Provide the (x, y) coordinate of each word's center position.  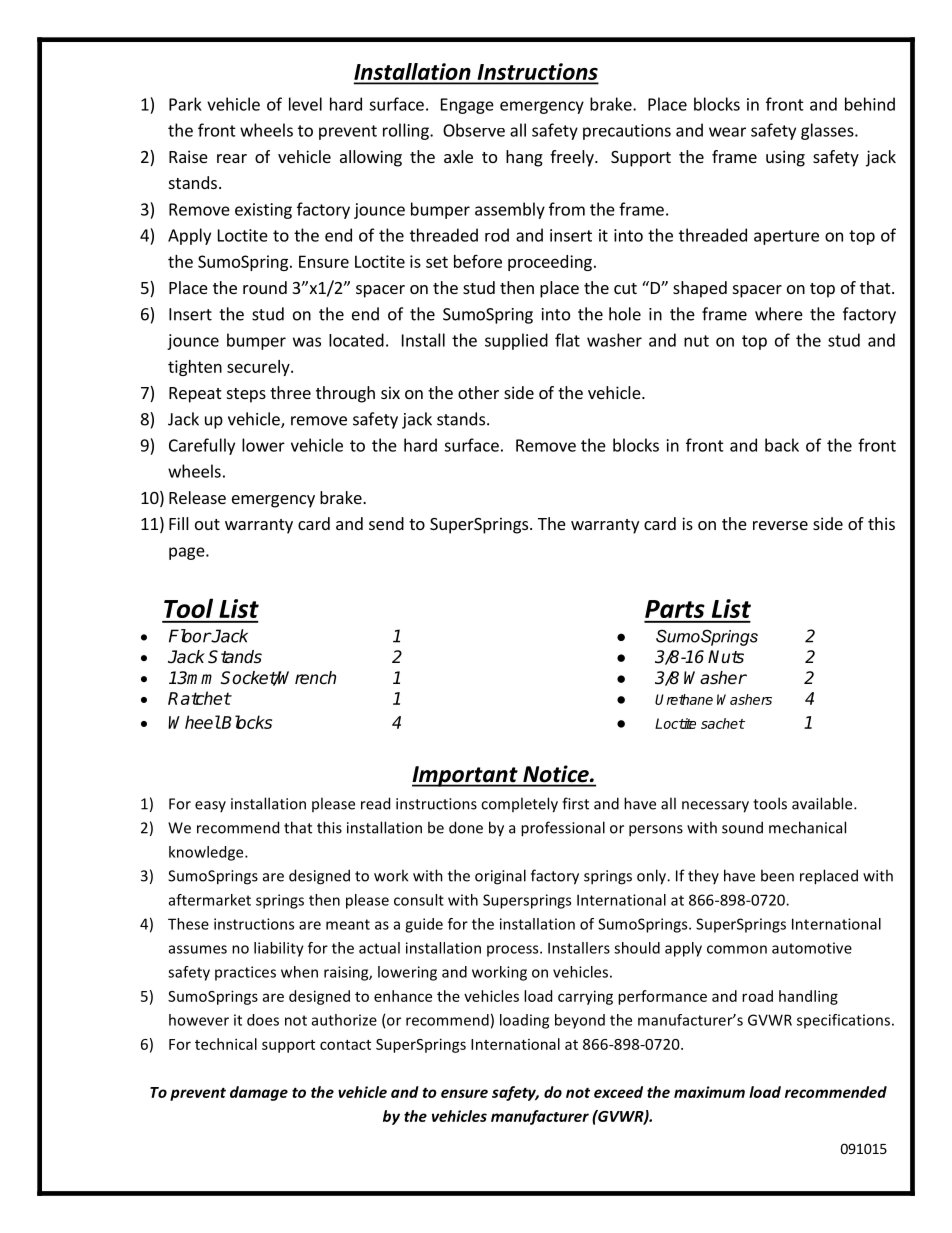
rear (232, 158)
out (207, 524)
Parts (675, 609)
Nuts (726, 657)
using (785, 158)
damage (259, 1093)
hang (524, 158)
